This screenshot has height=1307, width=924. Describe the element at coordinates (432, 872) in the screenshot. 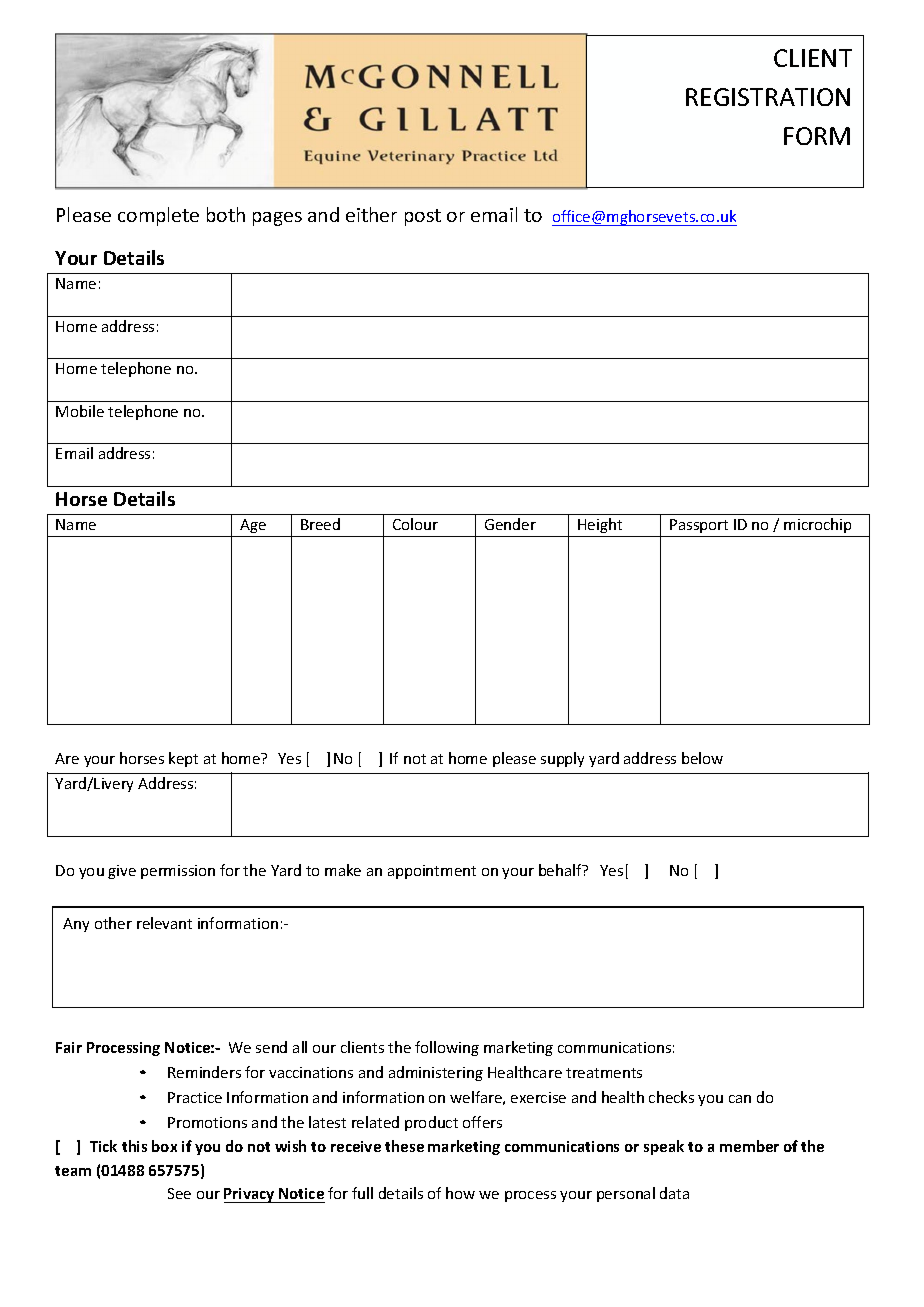

I see `appointment` at that location.
